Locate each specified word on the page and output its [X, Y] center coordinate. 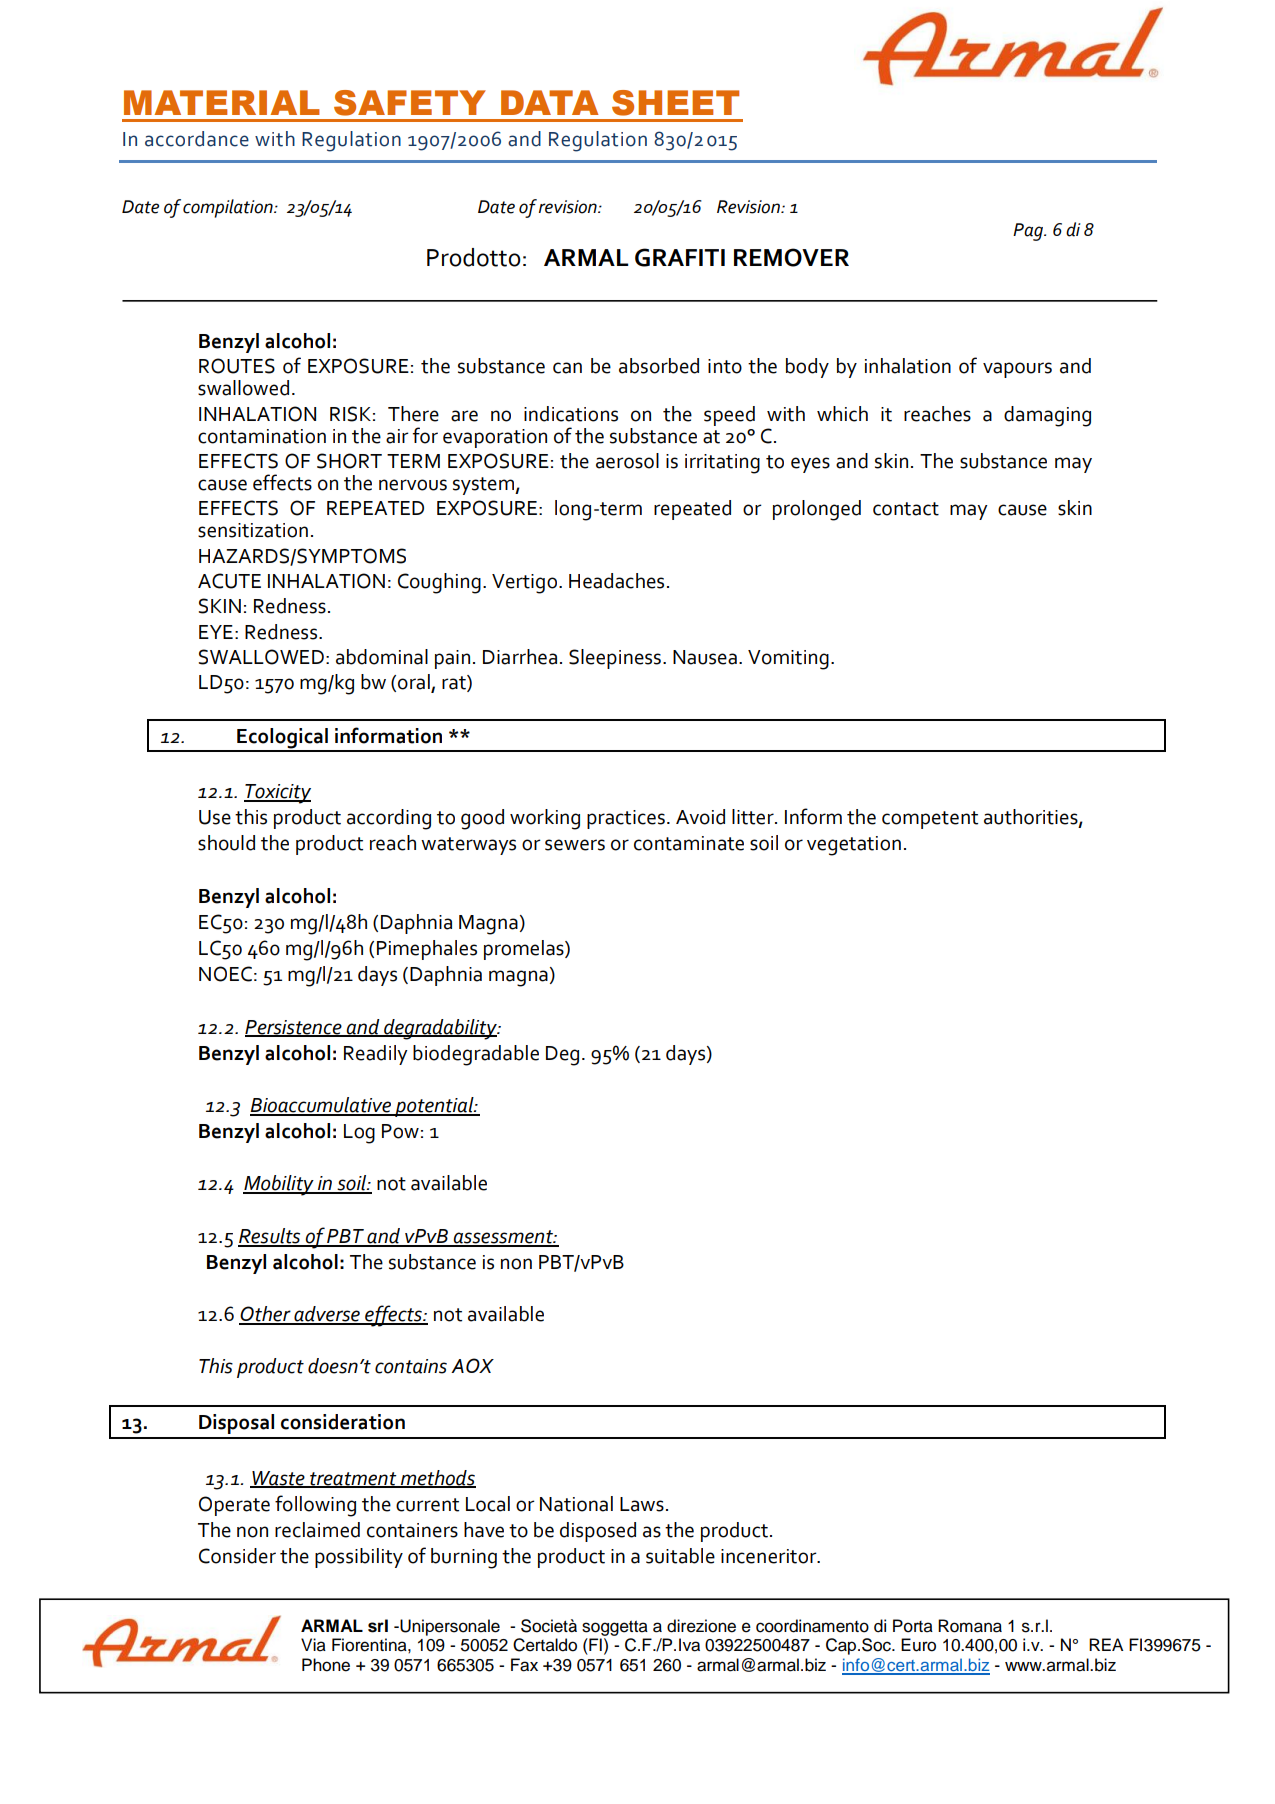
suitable [680, 1556]
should [226, 843]
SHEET [675, 103]
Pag [1029, 232]
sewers [575, 845]
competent [930, 820]
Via [313, 1645]
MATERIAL [222, 102]
